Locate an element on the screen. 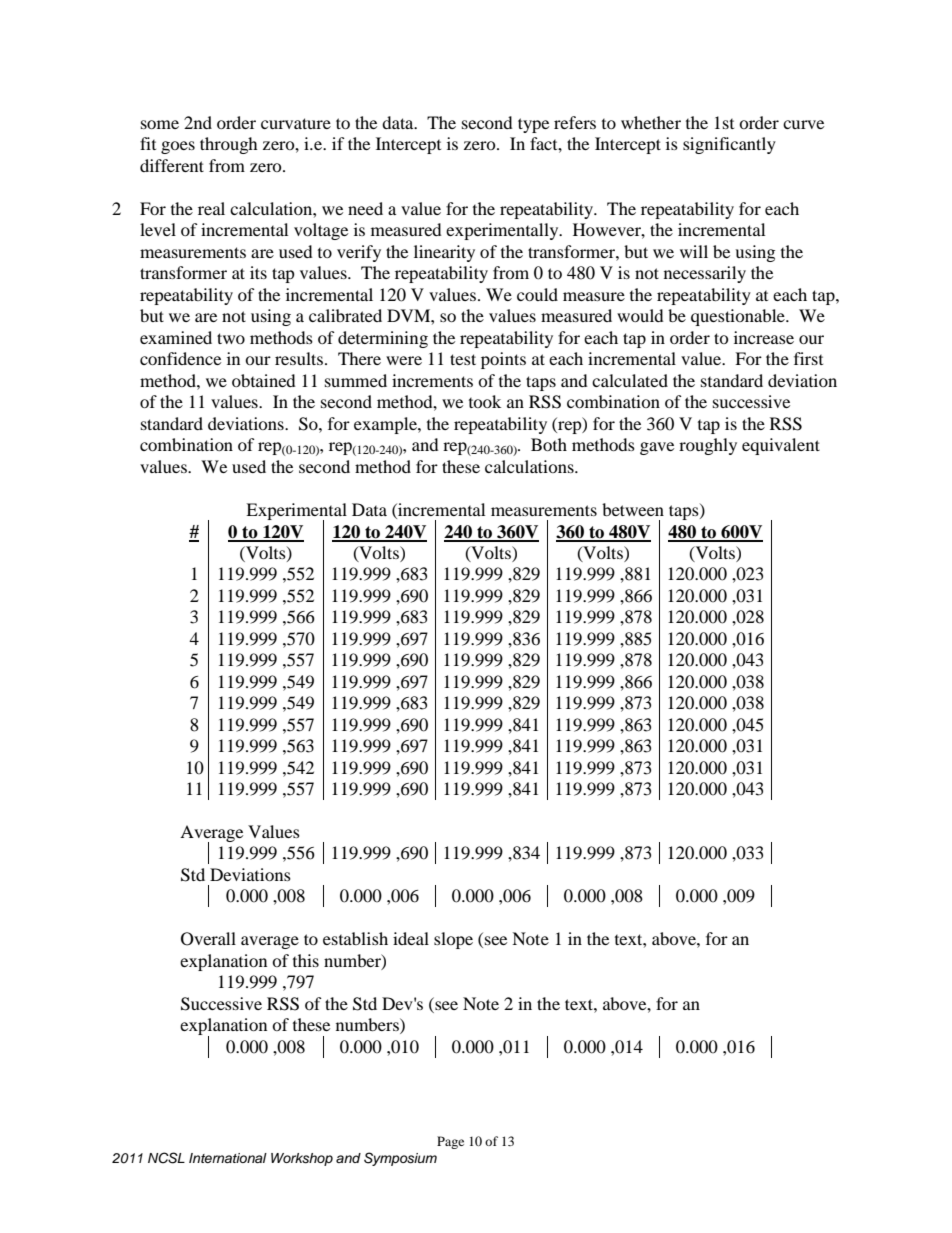 The width and height of the screenshot is (952, 1233). Symposium is located at coordinates (400, 1159).
